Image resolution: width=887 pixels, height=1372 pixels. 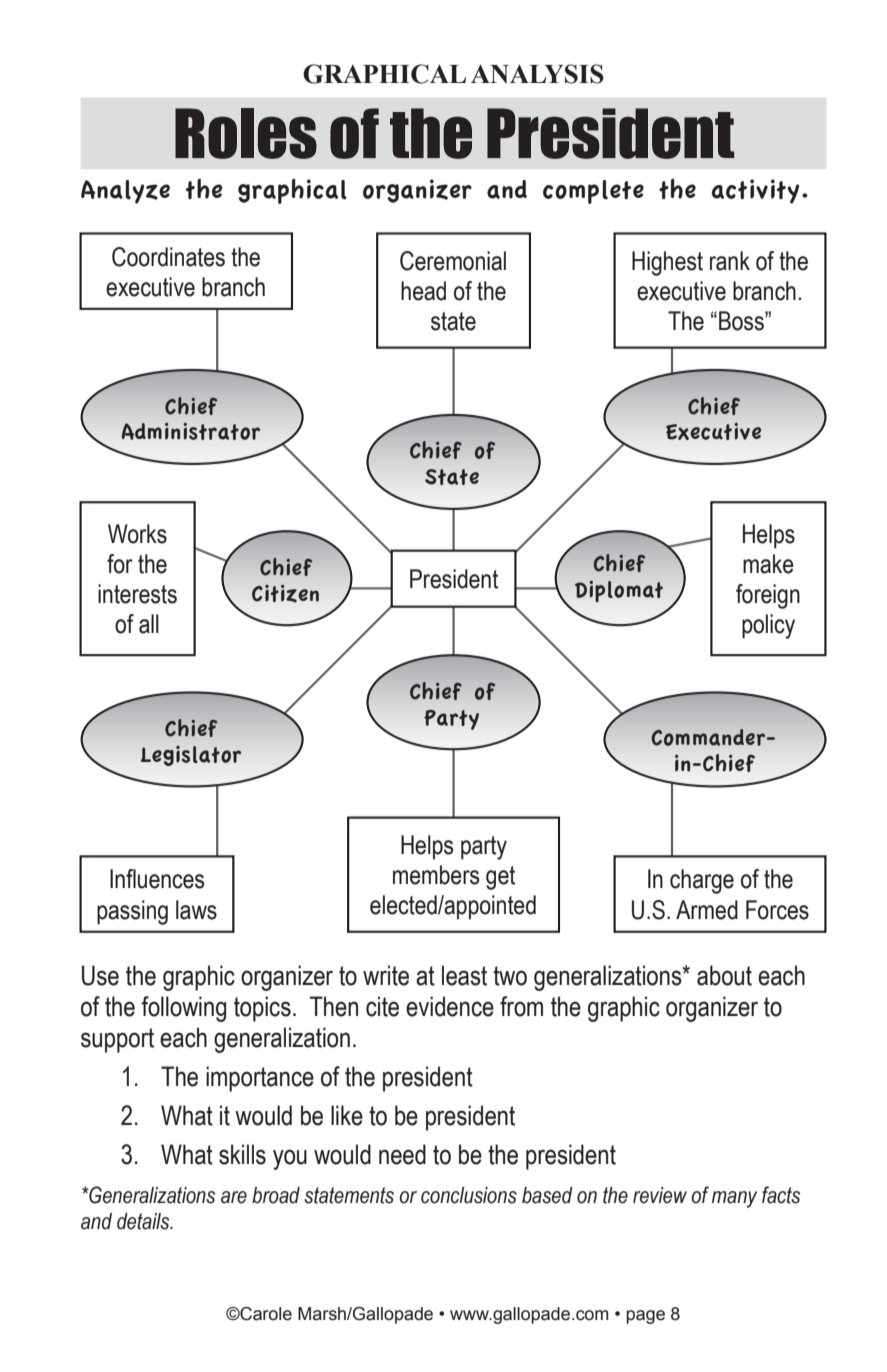 What do you see at coordinates (144, 1221) in the image?
I see `details` at bounding box center [144, 1221].
